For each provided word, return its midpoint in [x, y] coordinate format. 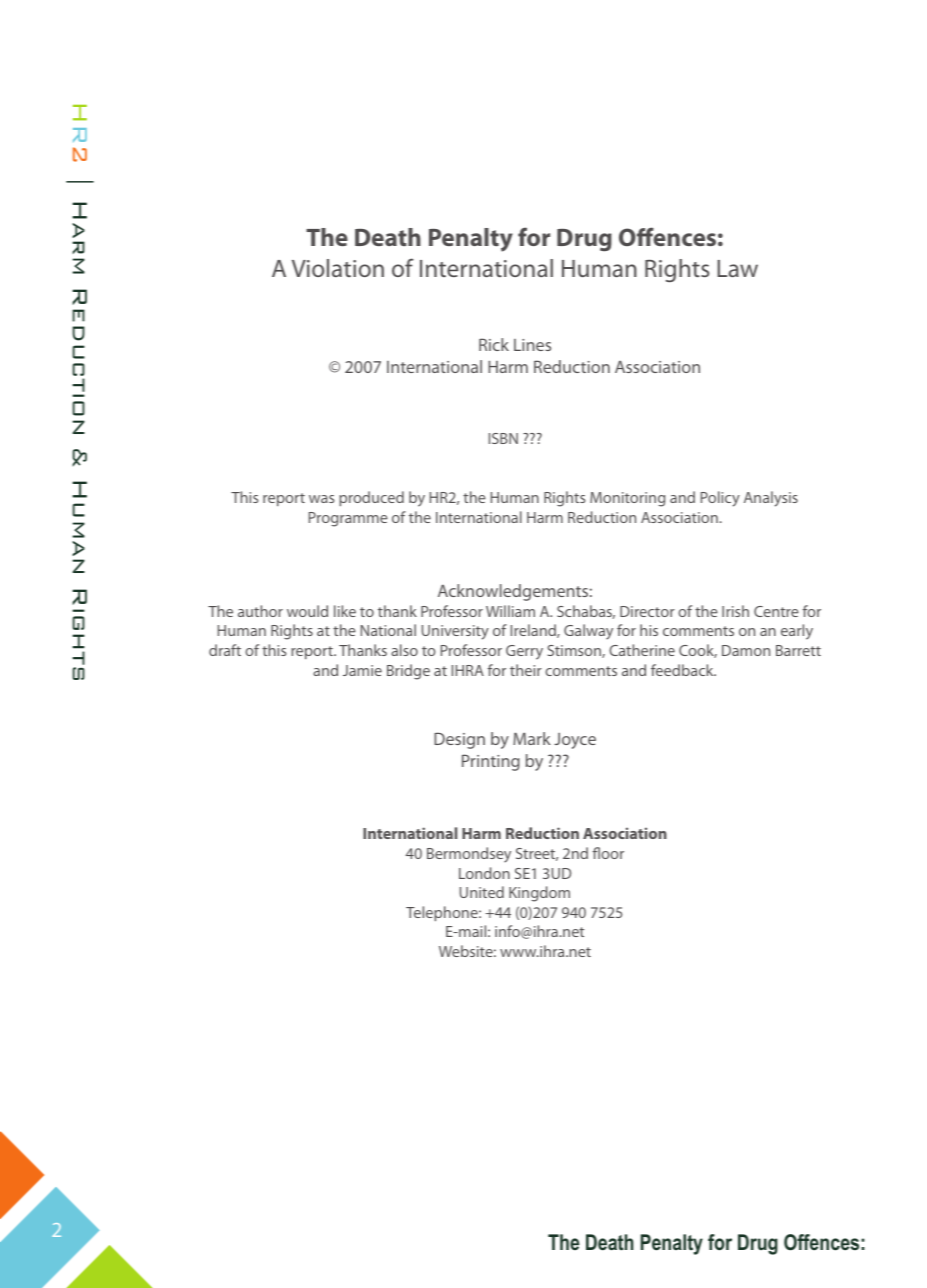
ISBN [503, 438]
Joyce [575, 741]
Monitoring [627, 499]
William [510, 611]
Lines [532, 345]
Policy [720, 499]
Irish [735, 611]
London [484, 873]
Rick [494, 344]
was [321, 499]
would [307, 611]
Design [459, 740]
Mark [532, 738]
